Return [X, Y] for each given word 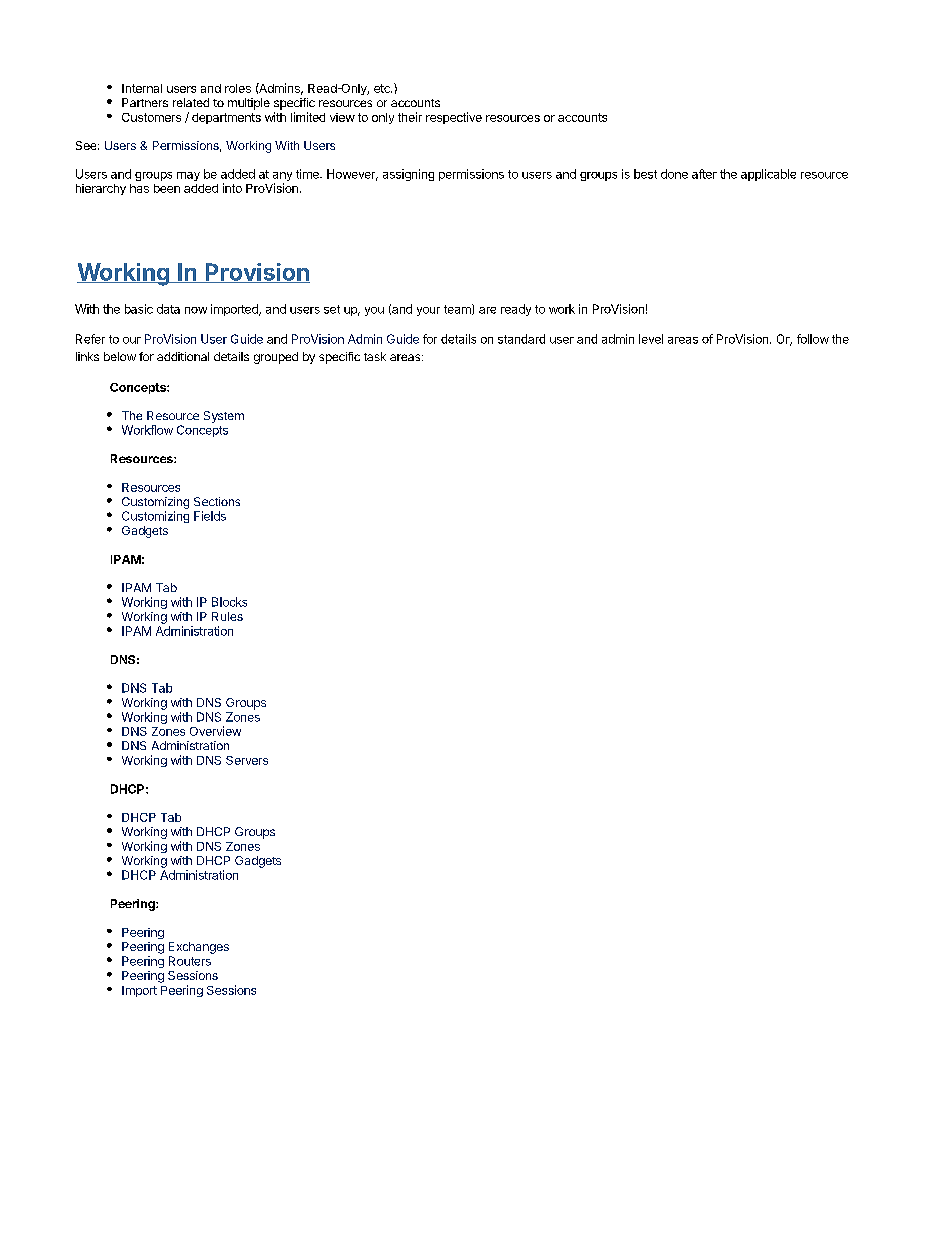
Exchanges [199, 948]
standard [521, 339]
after [704, 174]
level [651, 339]
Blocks [229, 602]
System [224, 417]
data [168, 309]
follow [813, 339]
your [428, 311]
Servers [247, 760]
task [375, 356]
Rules [227, 616]
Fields [210, 516]
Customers [151, 117]
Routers [190, 961]
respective [454, 118]
